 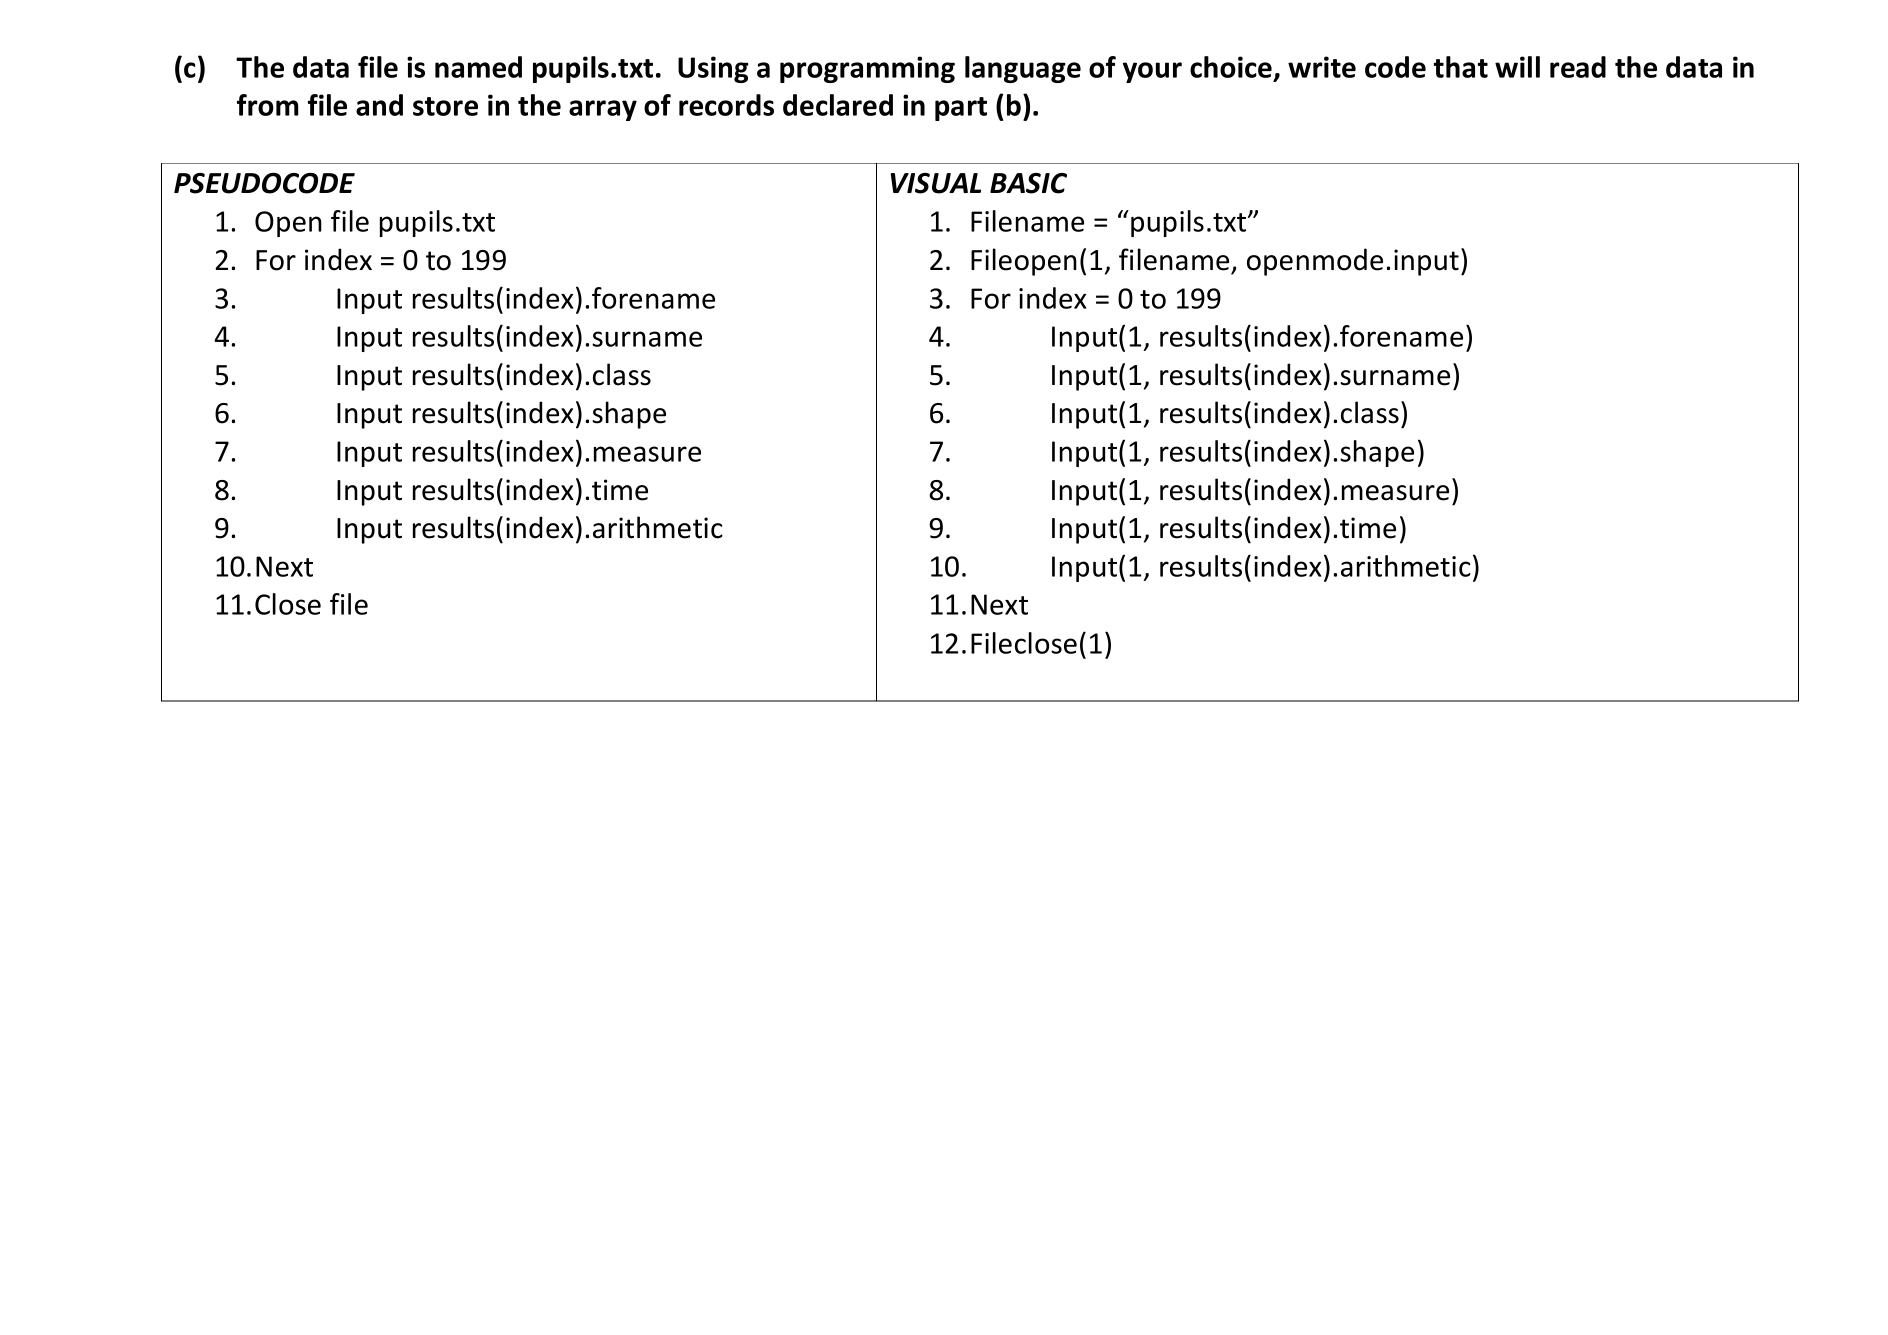 I want to click on store, so click(x=445, y=106).
